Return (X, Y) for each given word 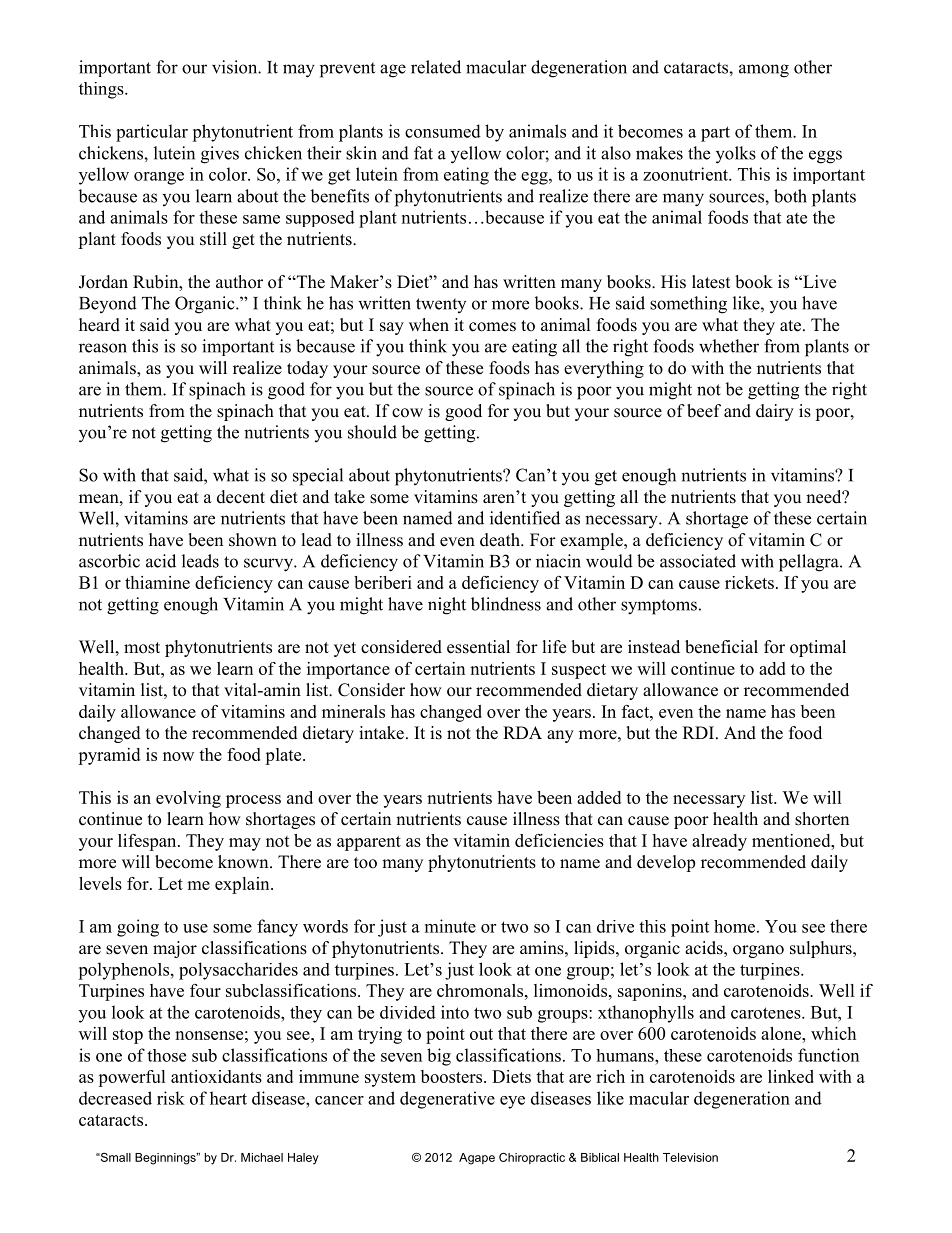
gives (220, 155)
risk (171, 1098)
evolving (188, 799)
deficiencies (559, 840)
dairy (775, 412)
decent (241, 497)
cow (407, 413)
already (719, 842)
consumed (443, 131)
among (764, 71)
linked (791, 1076)
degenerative (447, 1100)
